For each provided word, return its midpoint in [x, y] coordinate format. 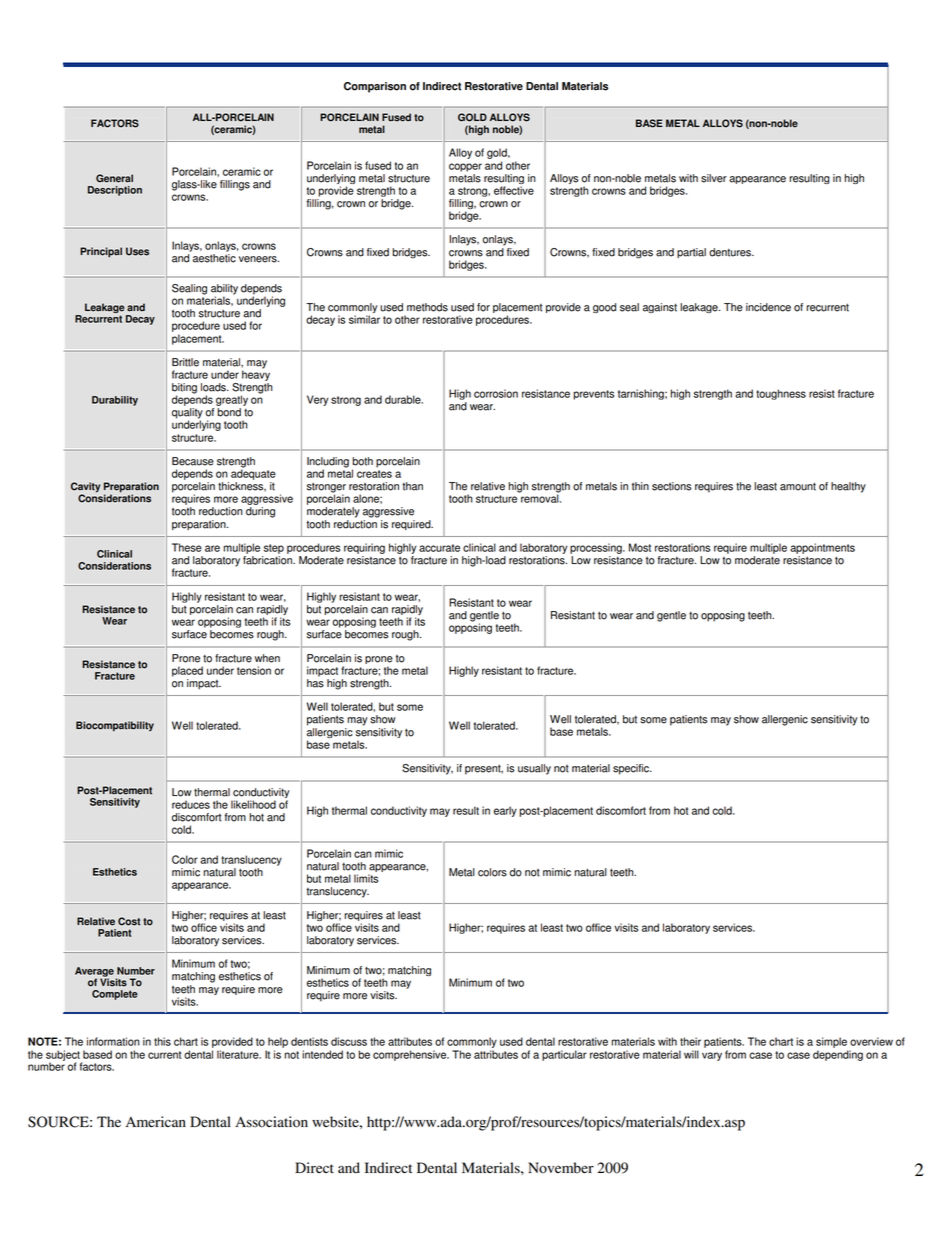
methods [427, 307]
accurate [439, 548]
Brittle [185, 362]
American [156, 1122]
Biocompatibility [115, 726]
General [114, 178]
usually [534, 769]
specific [632, 769]
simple [831, 1042]
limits [366, 878]
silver [714, 178]
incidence [768, 307]
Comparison [375, 87]
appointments [822, 548]
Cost [129, 921]
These [187, 547]
